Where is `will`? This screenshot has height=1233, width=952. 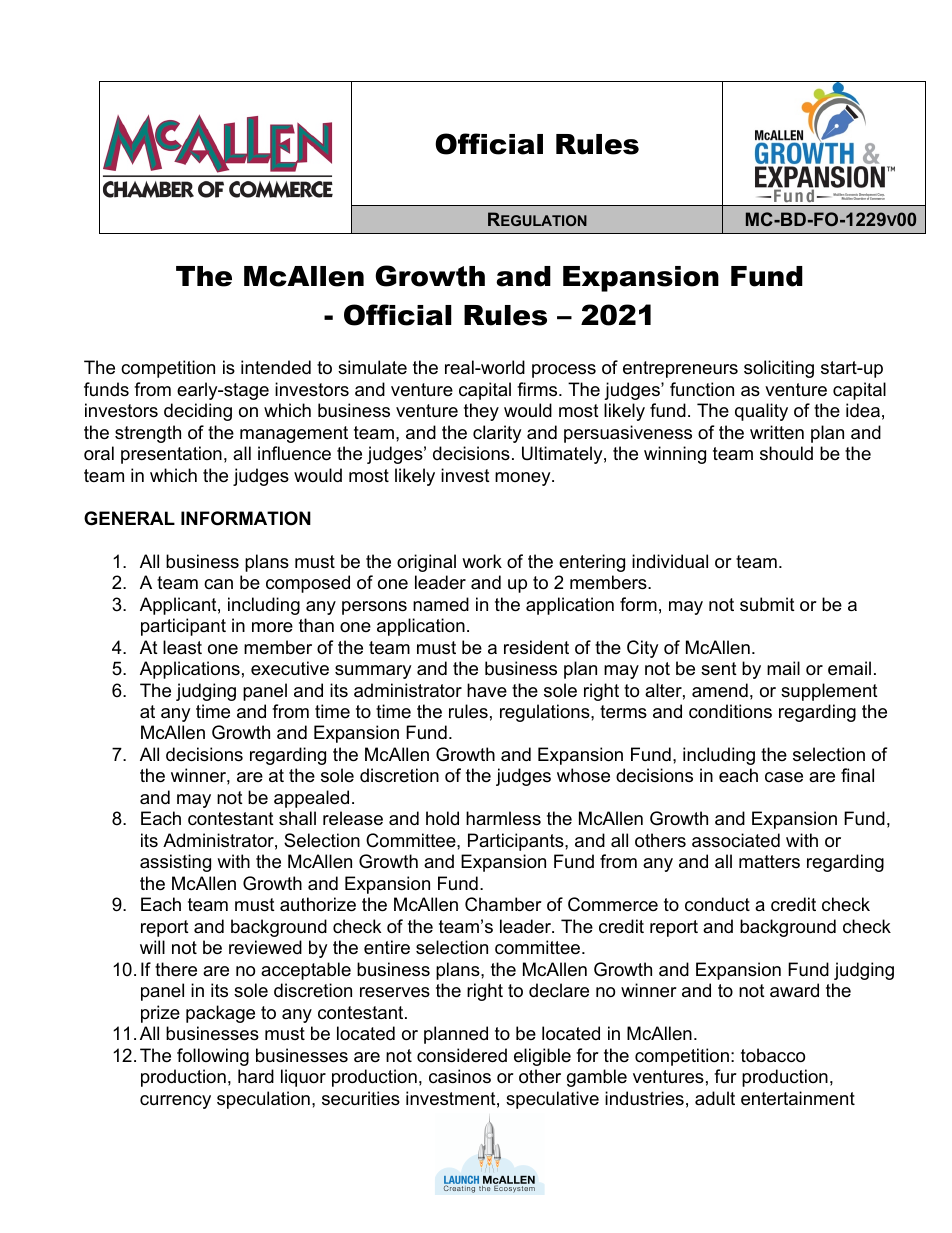
will is located at coordinates (152, 947).
